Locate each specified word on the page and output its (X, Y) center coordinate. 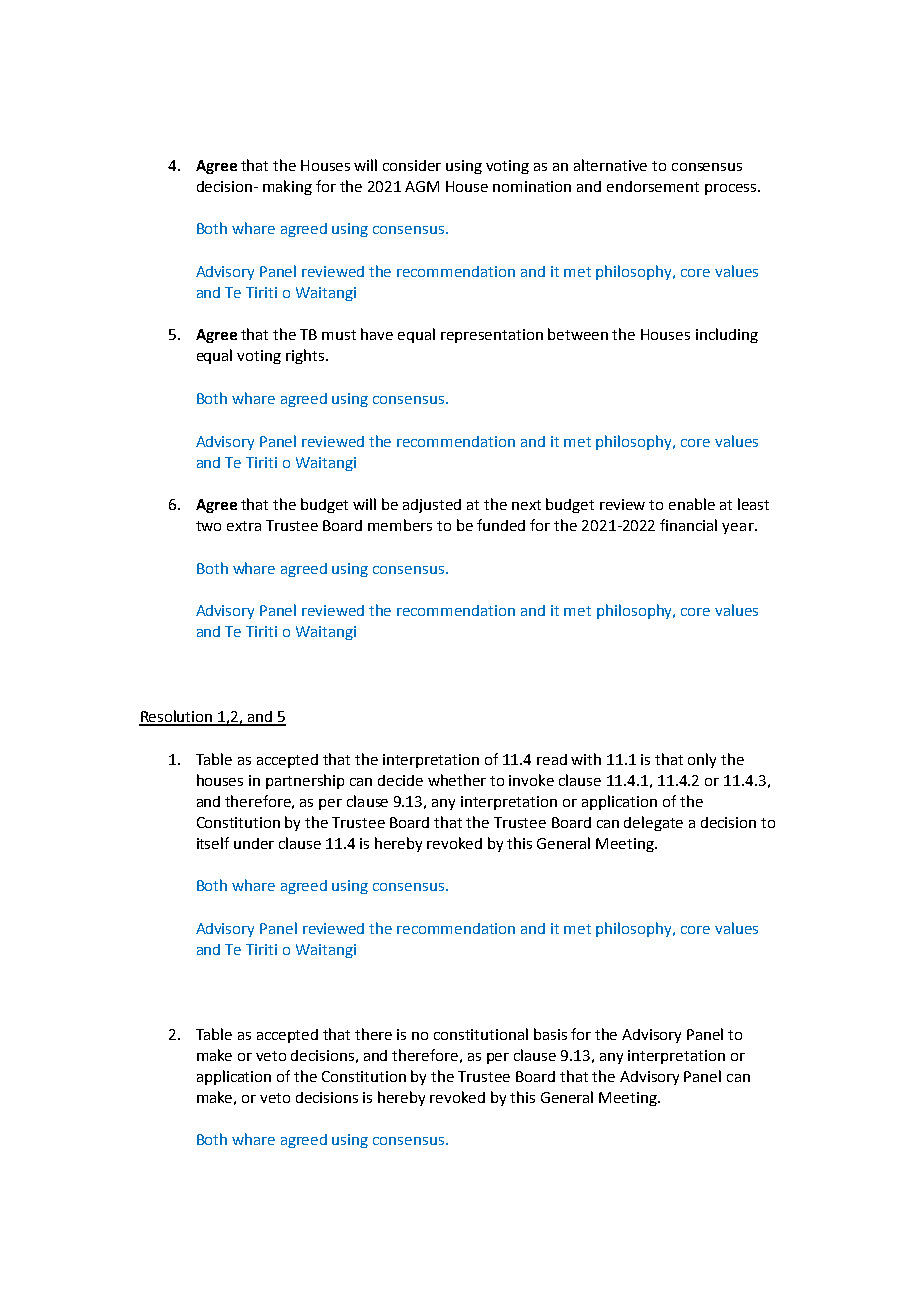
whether (457, 780)
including (727, 335)
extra (244, 526)
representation (492, 336)
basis (550, 1034)
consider (412, 165)
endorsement (653, 186)
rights (306, 356)
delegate (653, 823)
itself (213, 843)
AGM (422, 186)
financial (688, 525)
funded (501, 525)
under (254, 843)
